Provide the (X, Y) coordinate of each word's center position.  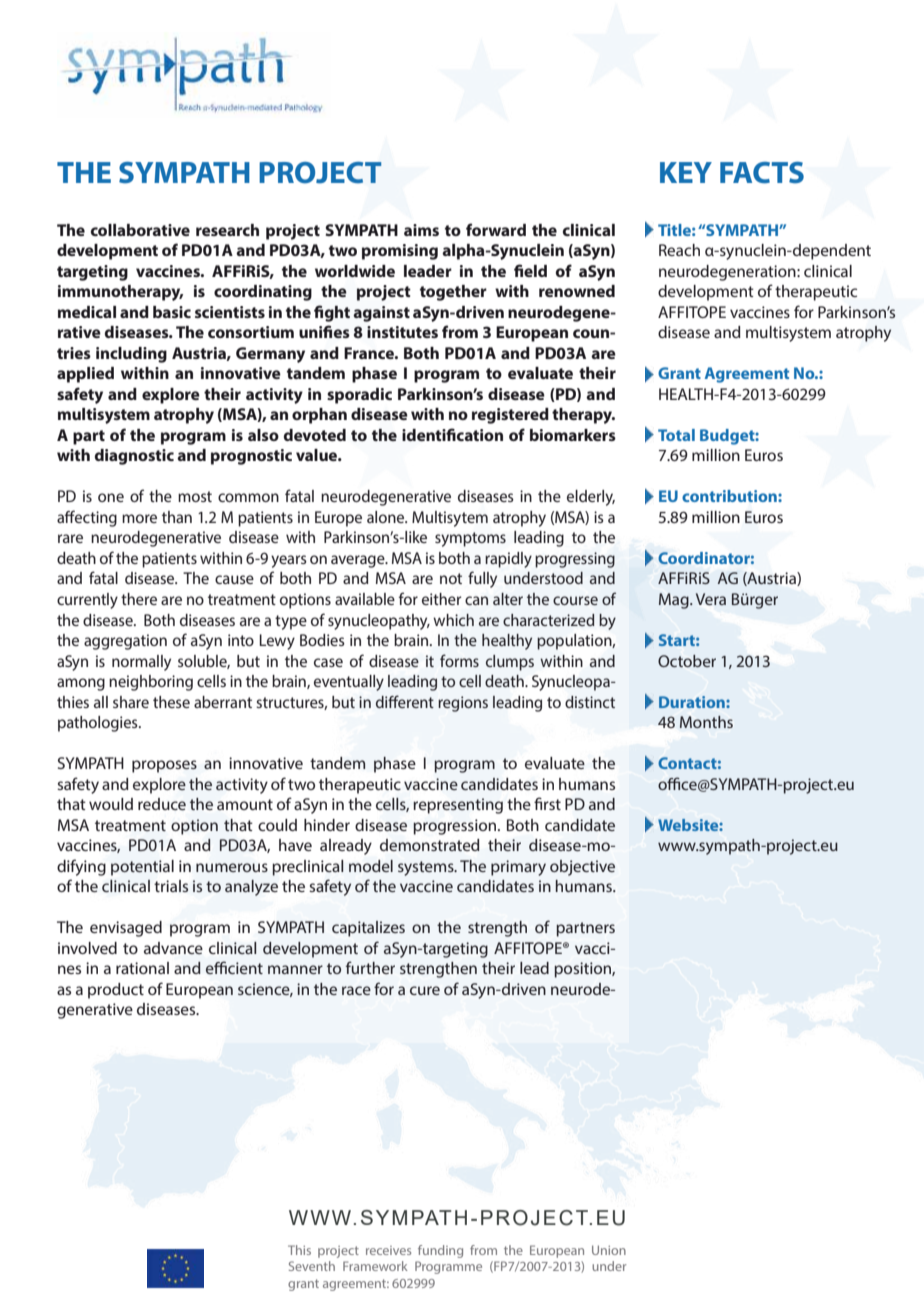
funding (440, 1251)
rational (142, 968)
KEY (686, 172)
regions (463, 704)
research (227, 230)
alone (387, 517)
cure (425, 990)
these (171, 702)
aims (421, 230)
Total (676, 435)
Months (706, 722)
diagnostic (134, 457)
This (299, 1250)
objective (582, 868)
